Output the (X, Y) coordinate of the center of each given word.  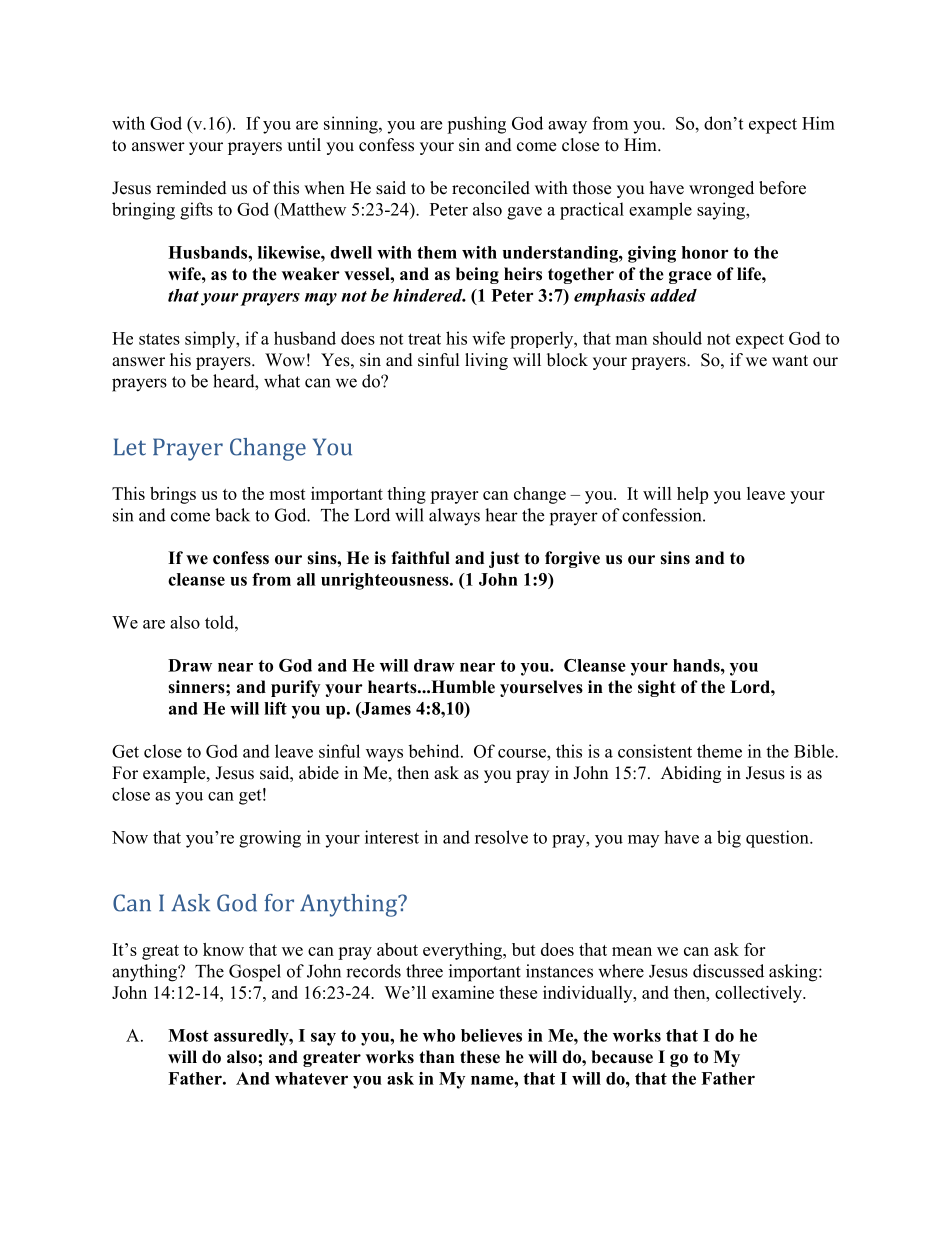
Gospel (255, 973)
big (729, 839)
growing (270, 839)
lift (275, 708)
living (486, 361)
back (232, 515)
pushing (476, 125)
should (677, 338)
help (692, 495)
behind (435, 751)
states (159, 339)
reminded (191, 188)
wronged (721, 189)
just (504, 559)
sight (657, 688)
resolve (501, 837)
